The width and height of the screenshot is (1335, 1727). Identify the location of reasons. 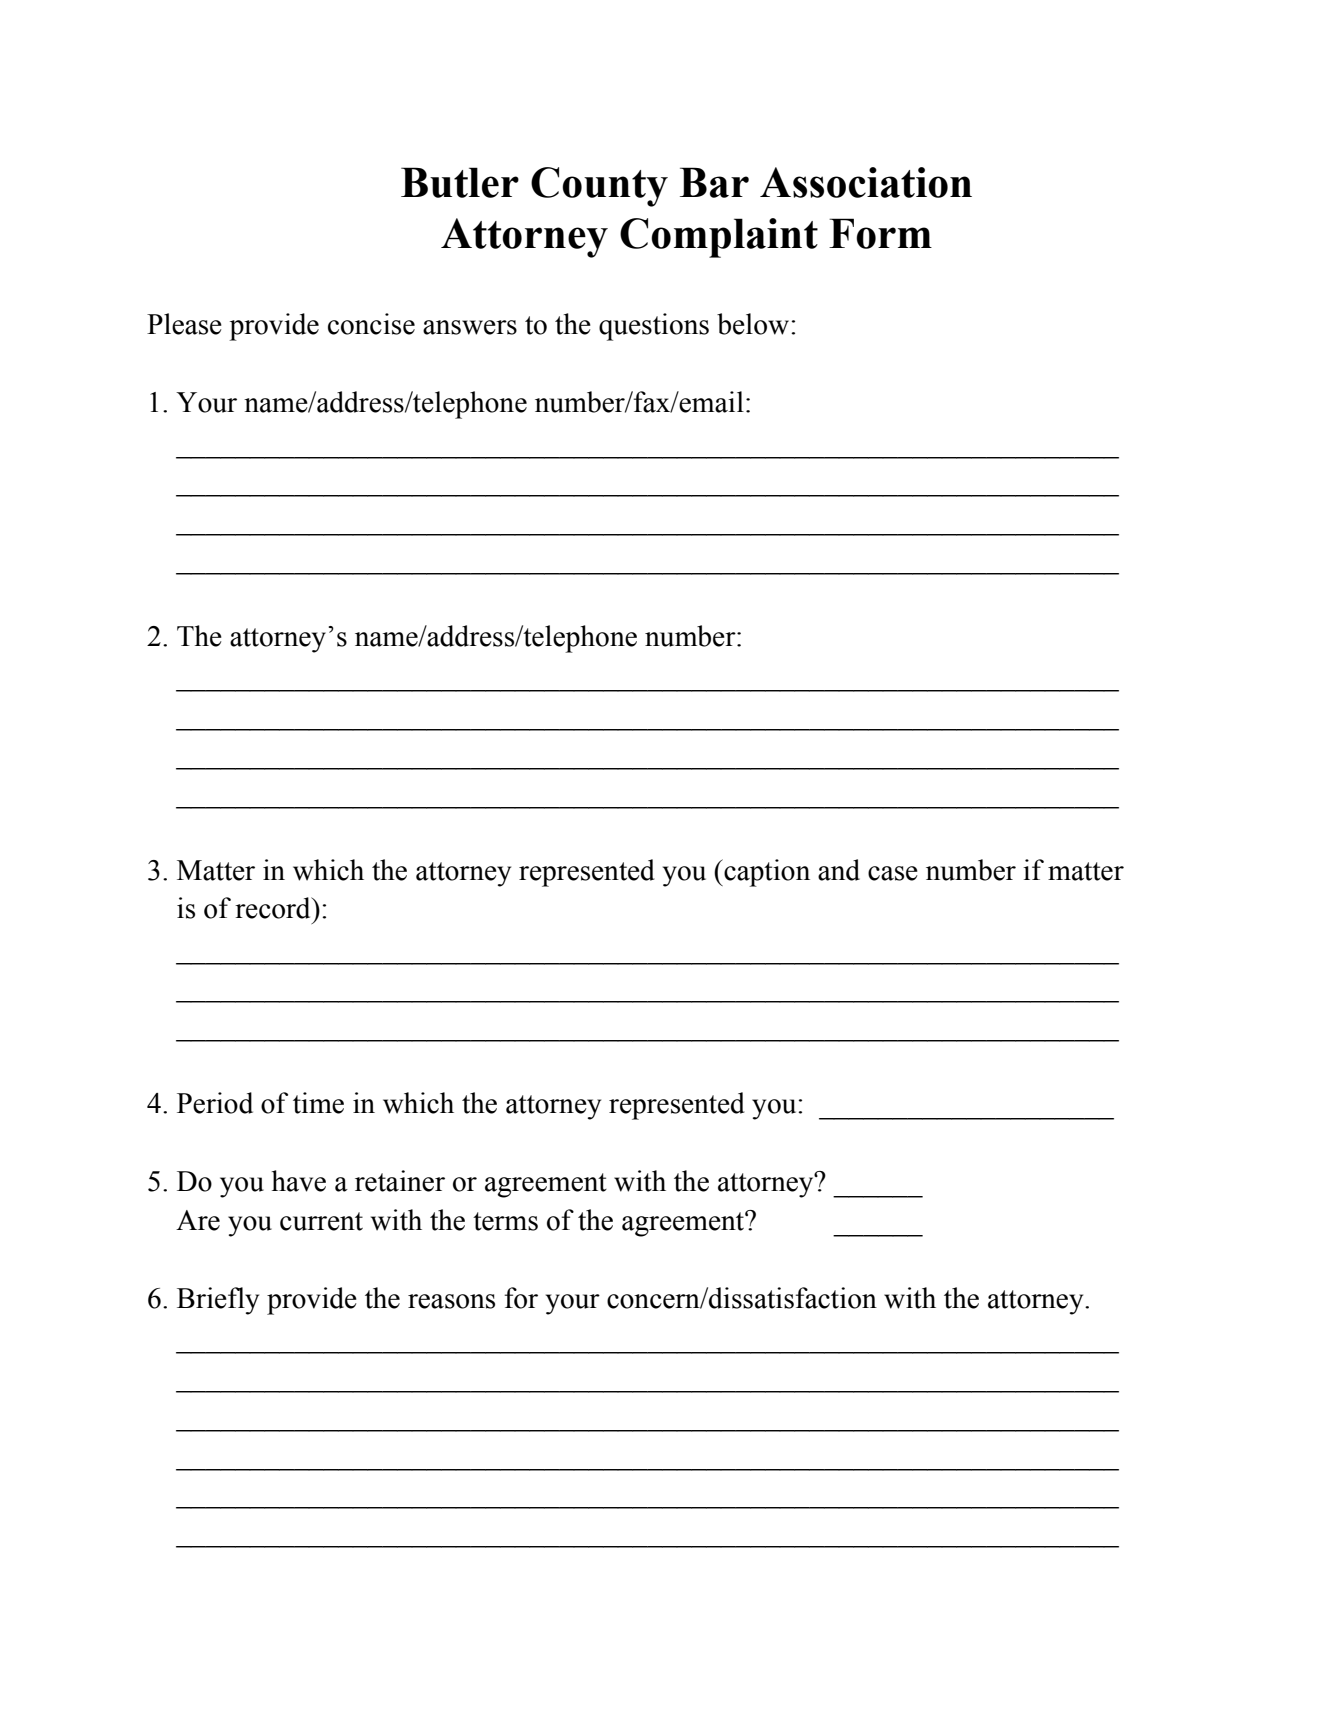
(451, 1301).
